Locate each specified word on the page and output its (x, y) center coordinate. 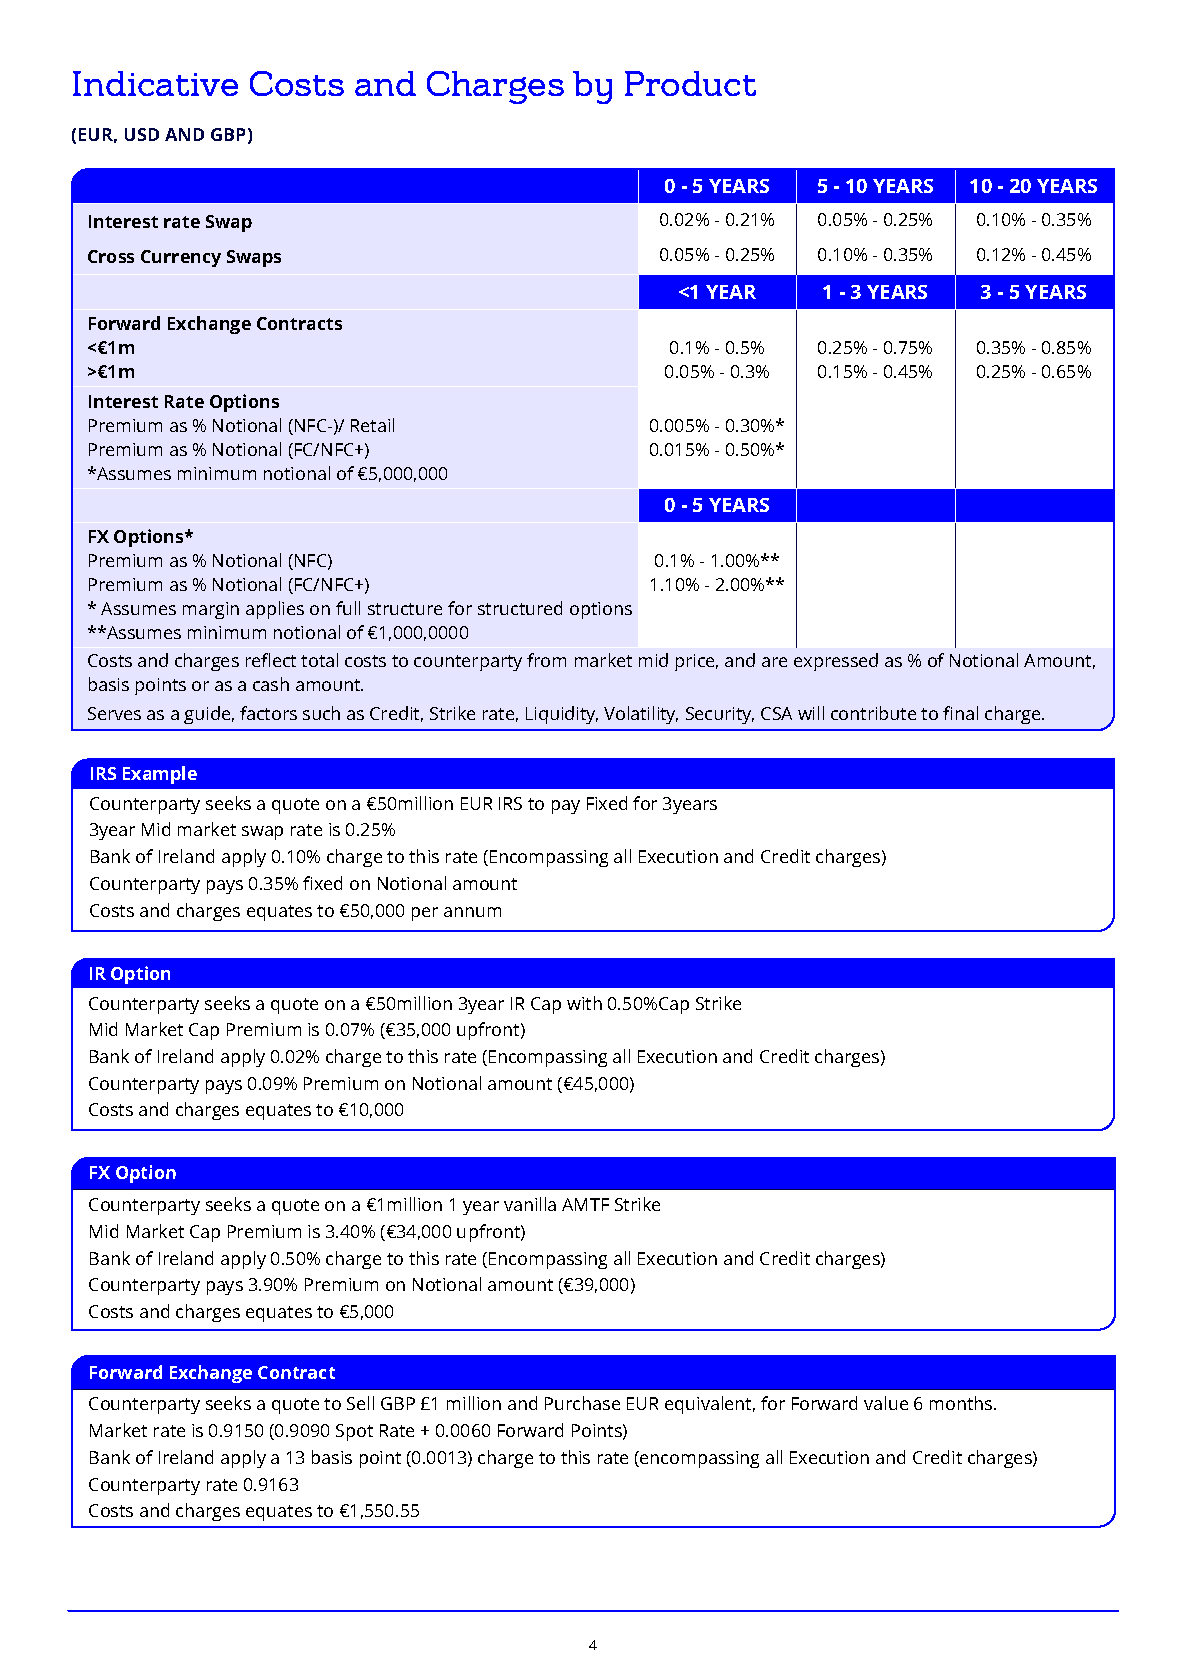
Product (690, 83)
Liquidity (562, 715)
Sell (360, 1403)
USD (142, 134)
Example (160, 775)
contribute (873, 713)
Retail (372, 425)
